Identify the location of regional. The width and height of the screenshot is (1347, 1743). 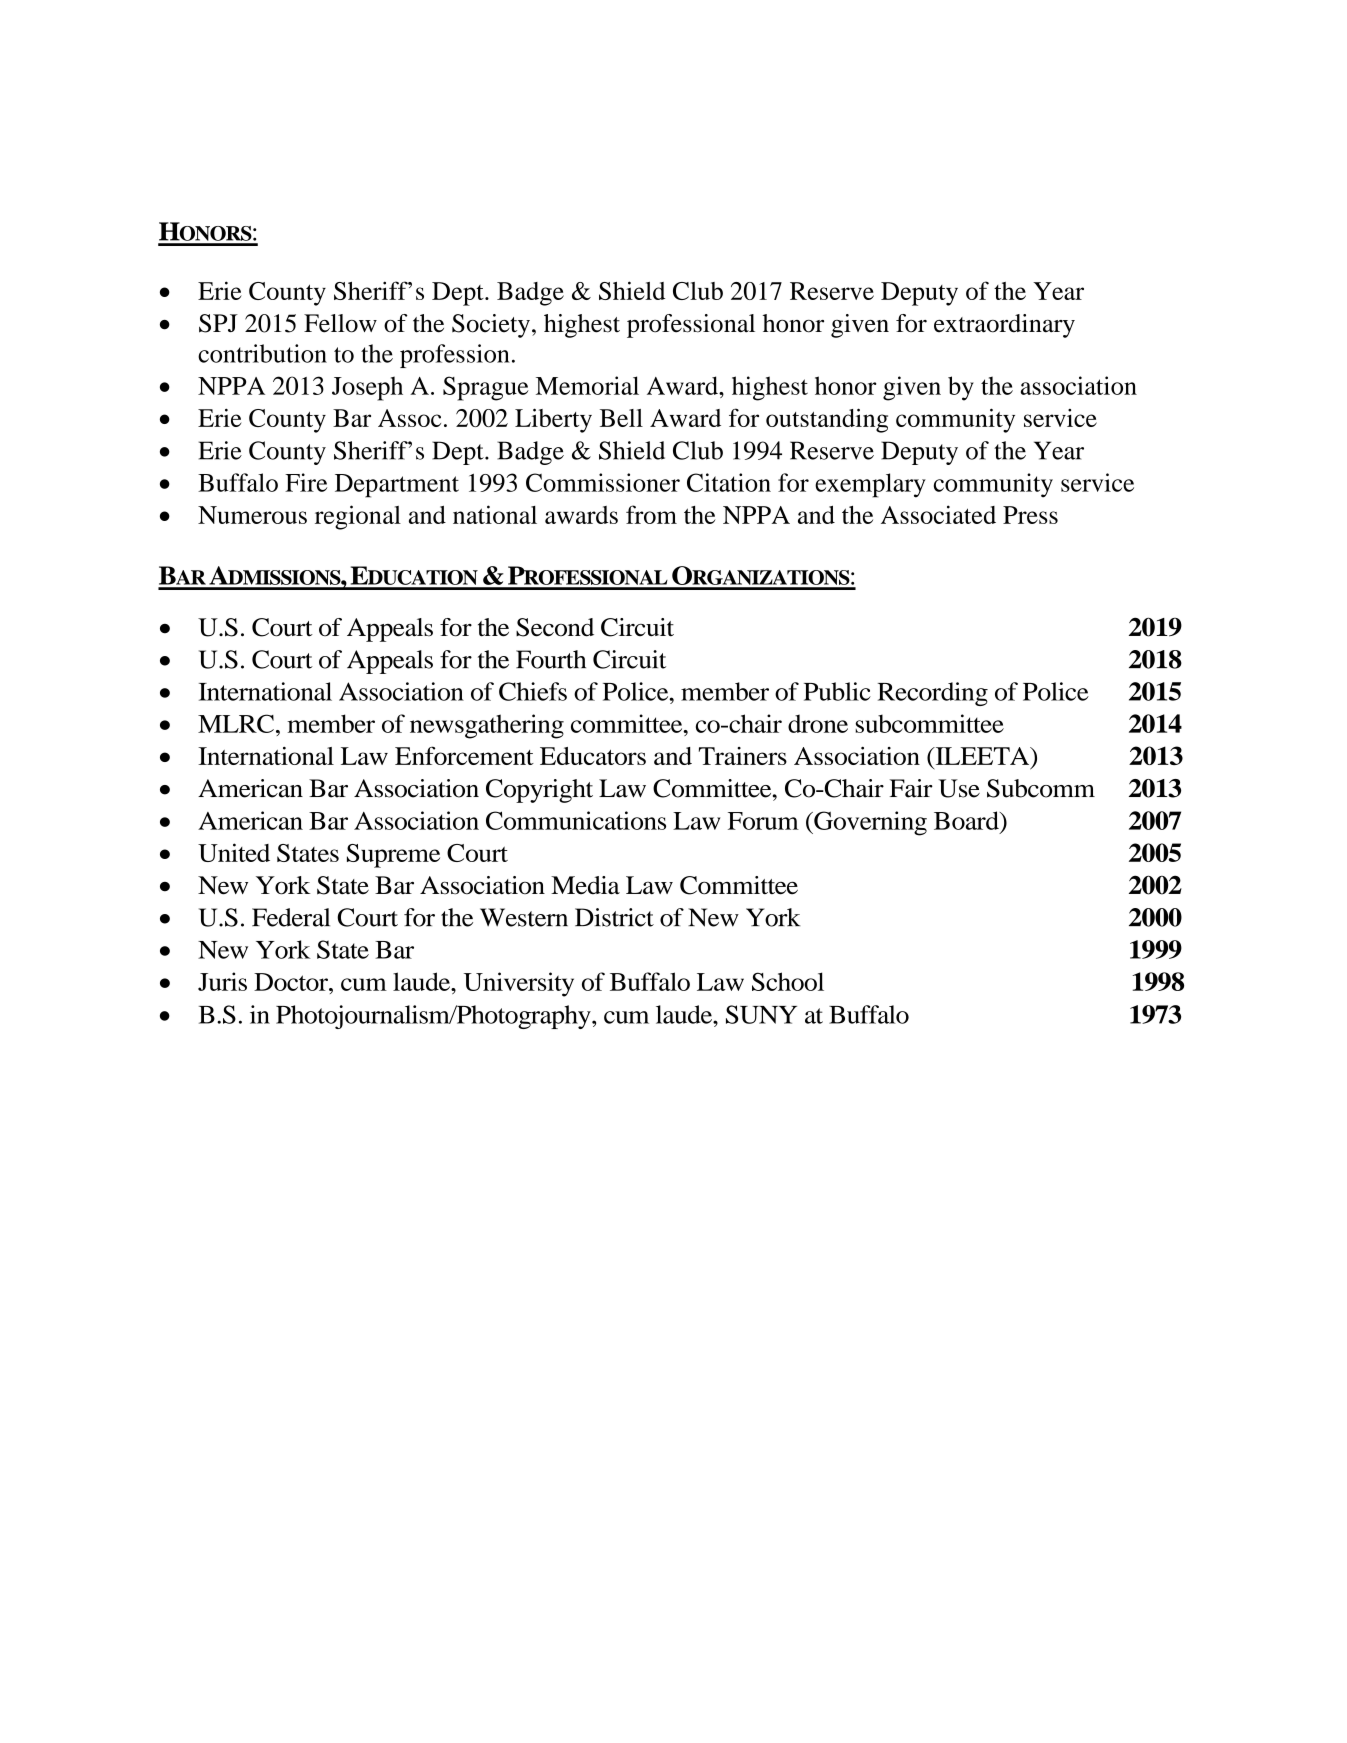
(358, 517).
